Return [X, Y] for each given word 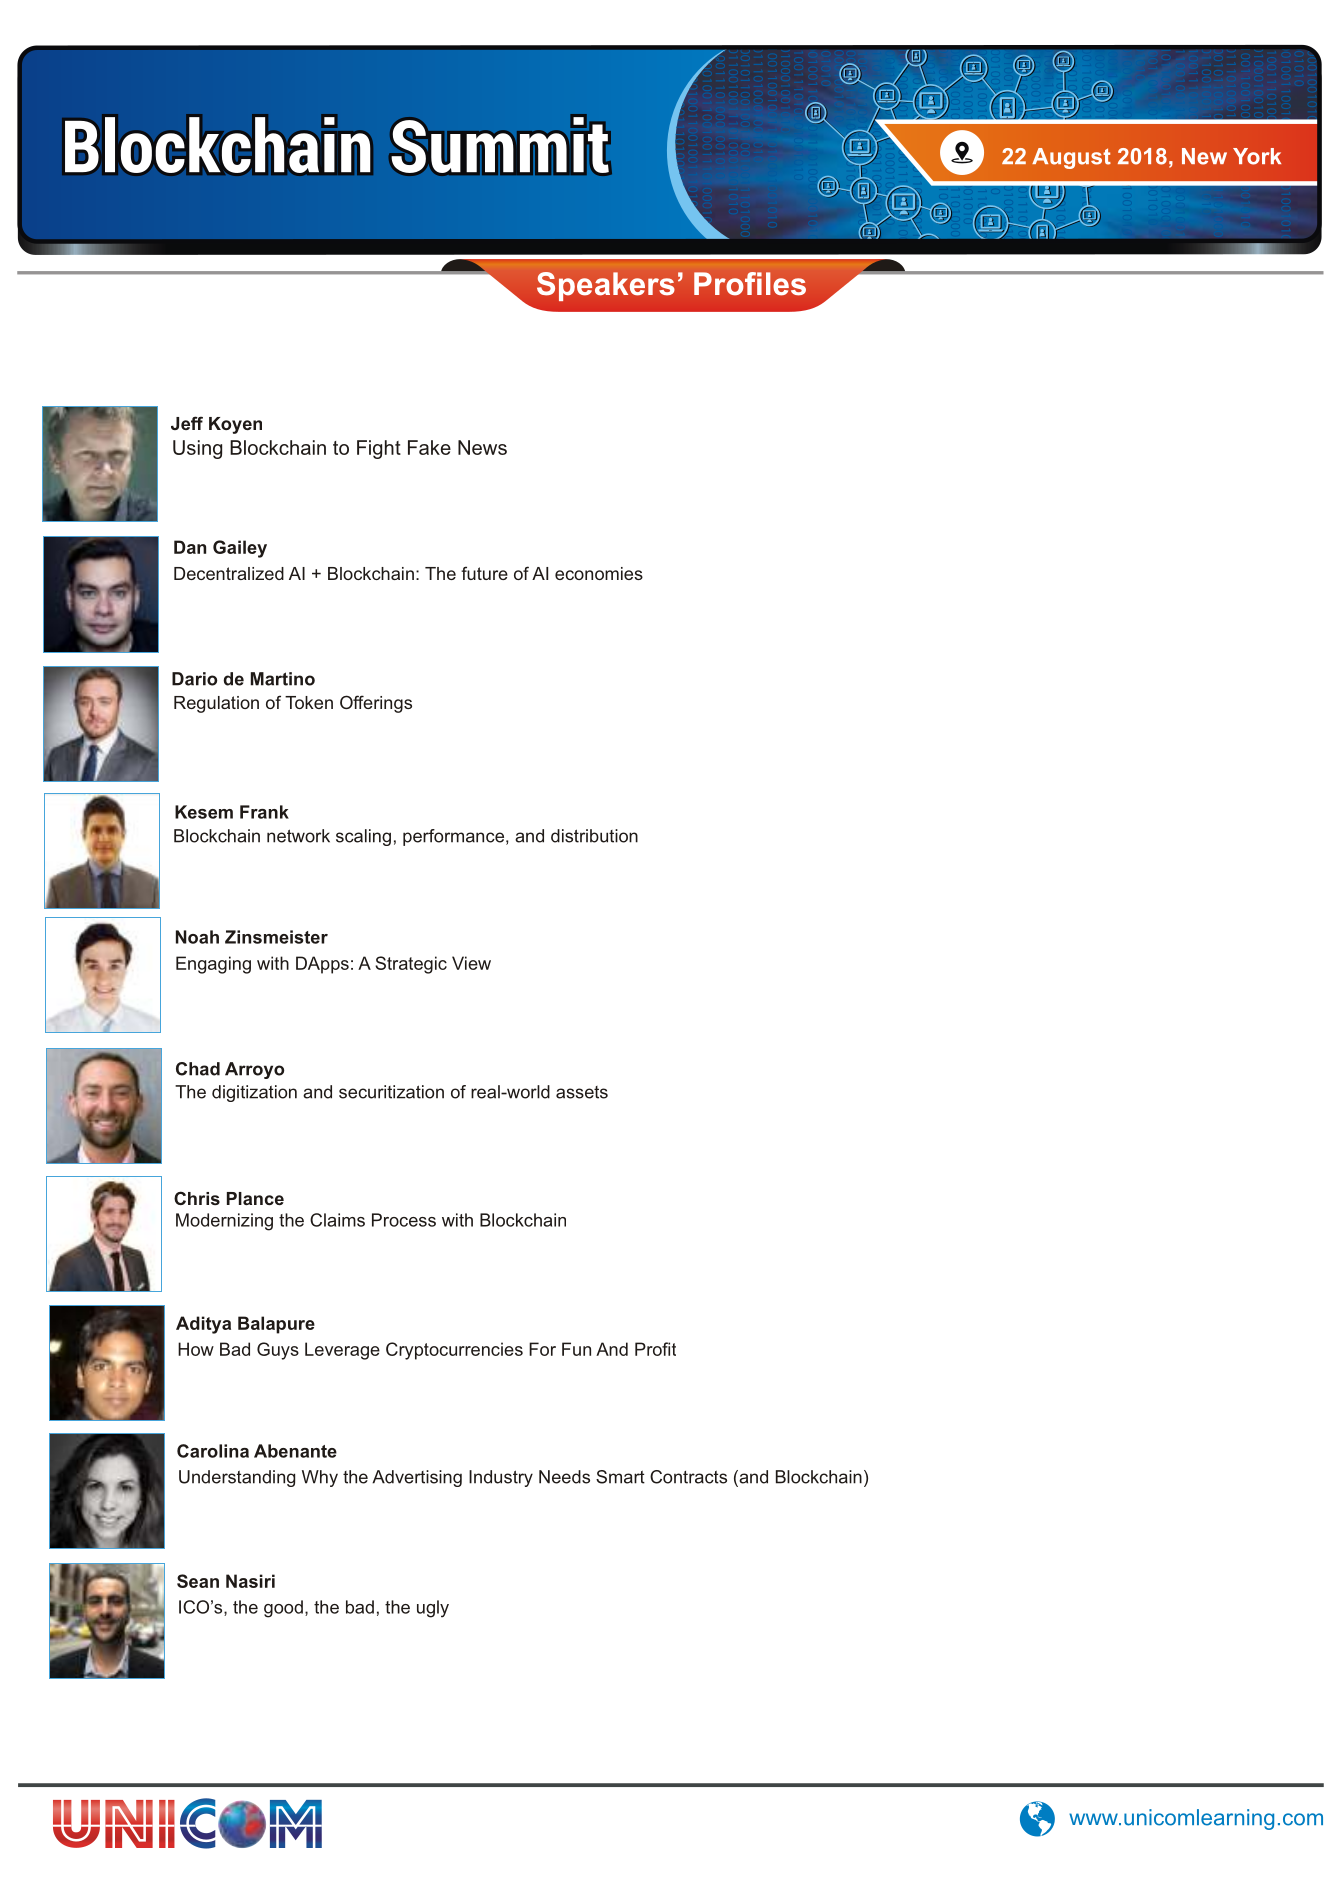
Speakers [606, 286]
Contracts [688, 1477]
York [1257, 156]
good [283, 1609]
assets [582, 1092]
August [1071, 158]
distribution [594, 836]
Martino [283, 679]
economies [599, 573]
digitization [254, 1093]
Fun [576, 1349]
